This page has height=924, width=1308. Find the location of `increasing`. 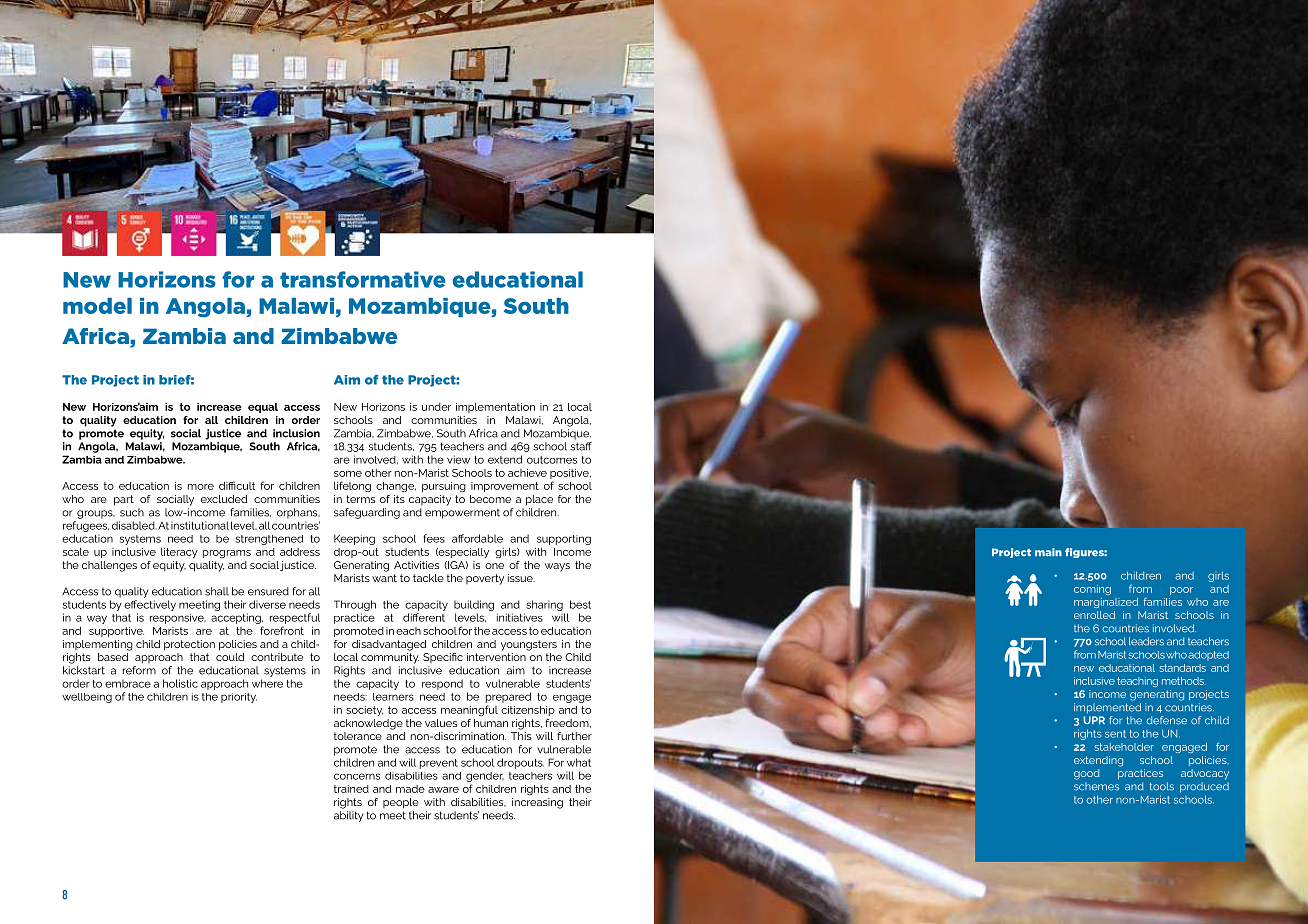

increasing is located at coordinates (537, 803).
